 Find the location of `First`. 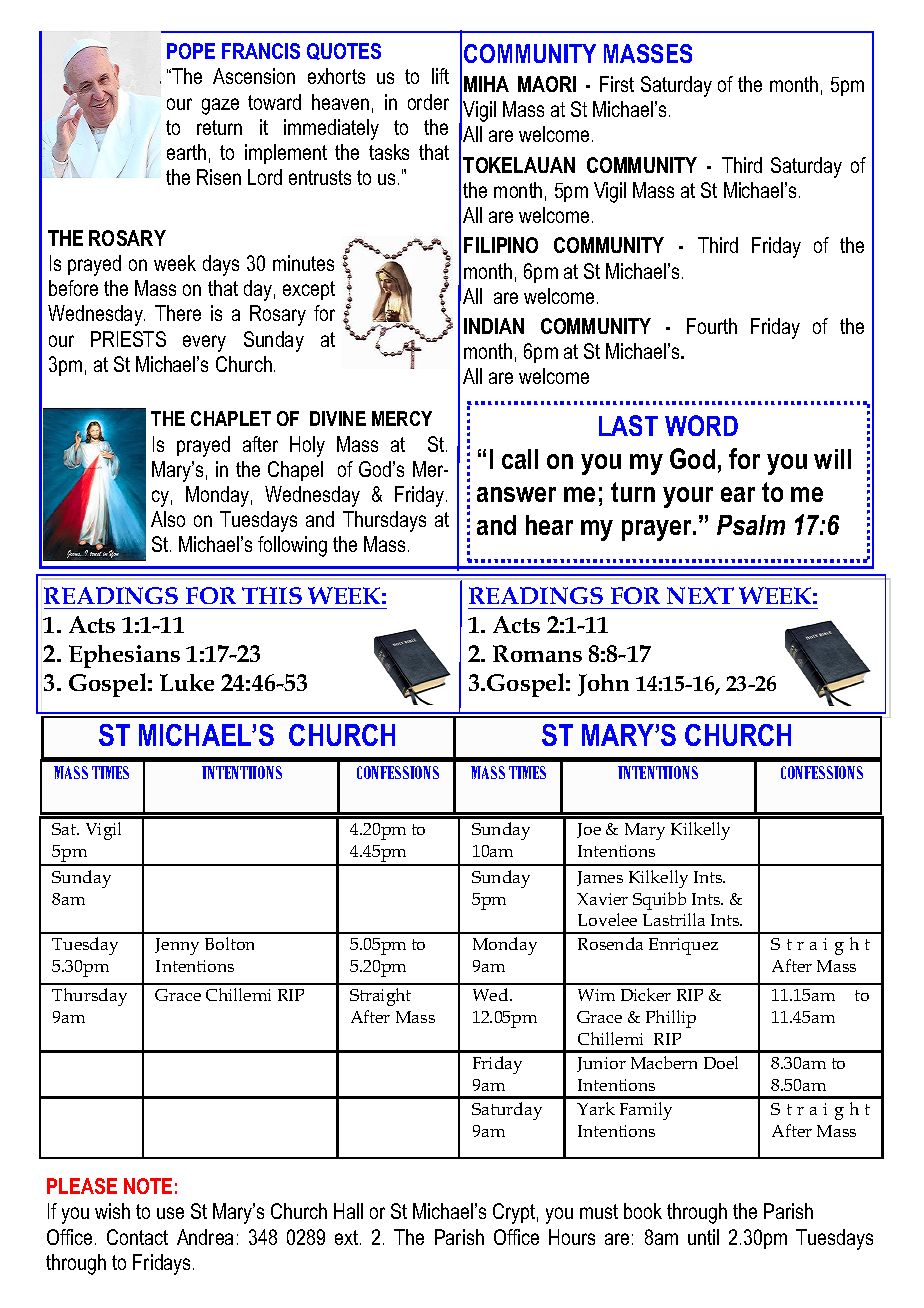

First is located at coordinates (617, 84).
